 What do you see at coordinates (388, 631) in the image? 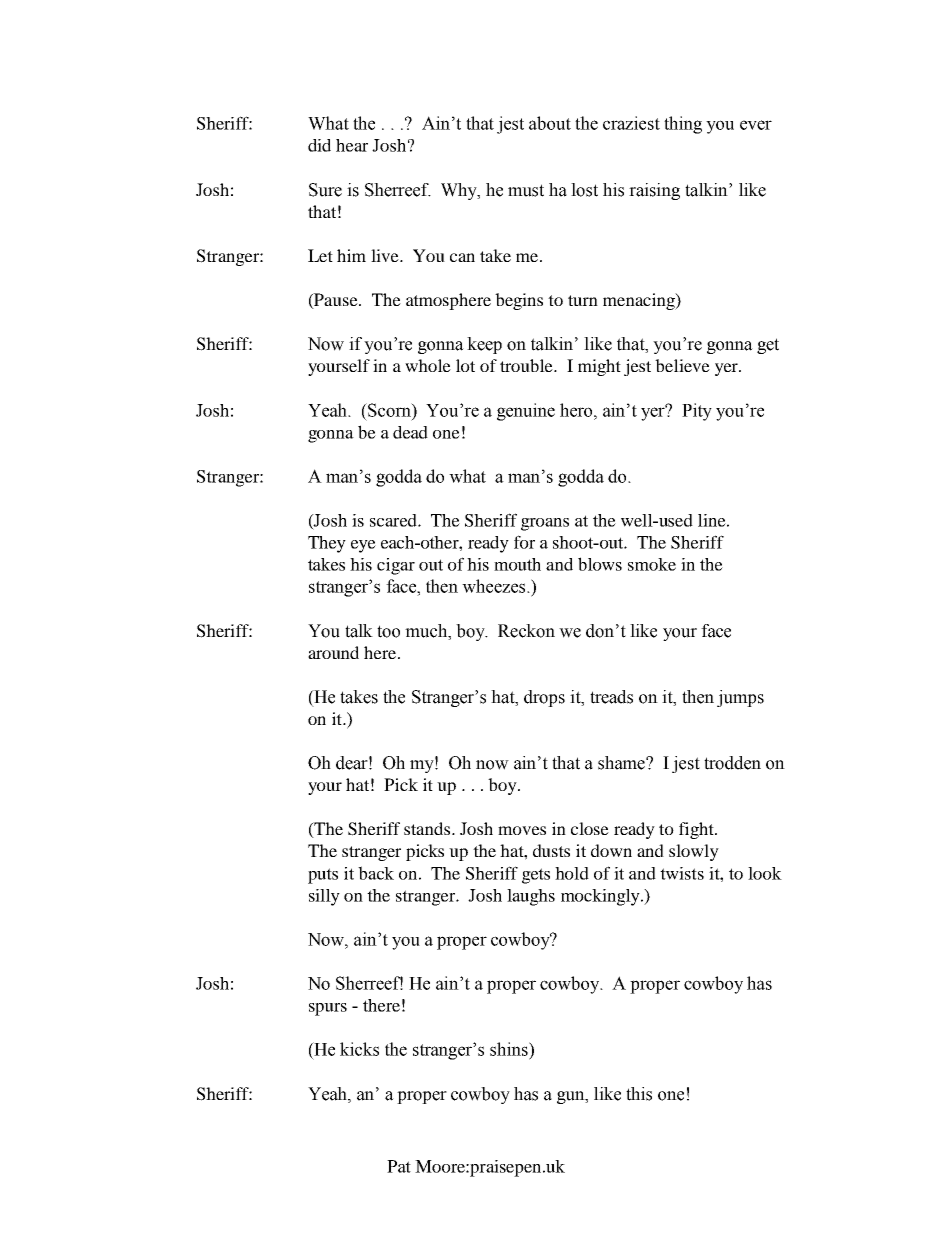
I see `too` at bounding box center [388, 631].
